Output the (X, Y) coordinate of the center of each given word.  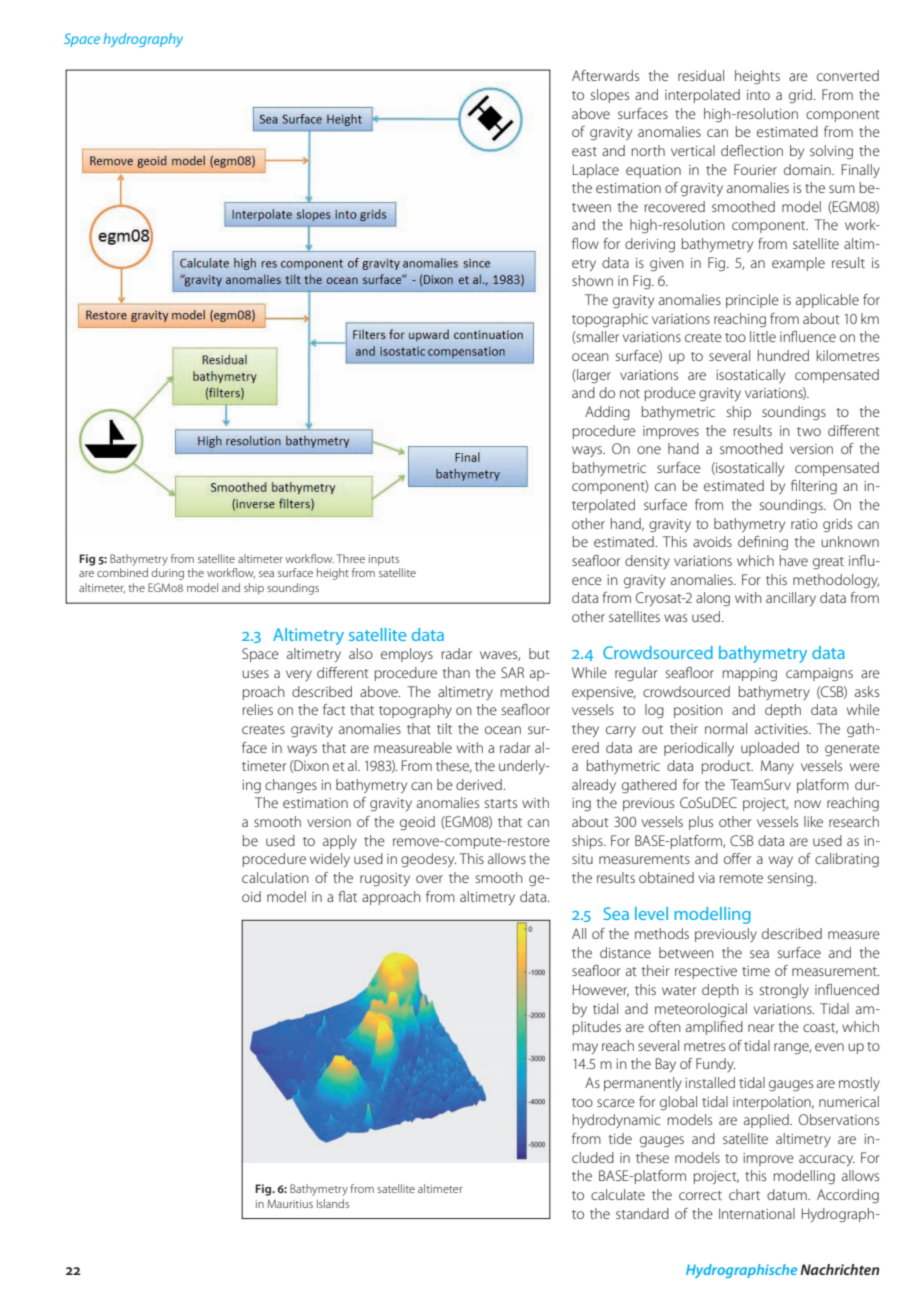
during (167, 574)
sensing (791, 879)
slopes (610, 96)
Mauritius (290, 1203)
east (584, 151)
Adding (607, 413)
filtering (814, 487)
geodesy (428, 860)
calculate (618, 1194)
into (758, 95)
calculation (275, 877)
